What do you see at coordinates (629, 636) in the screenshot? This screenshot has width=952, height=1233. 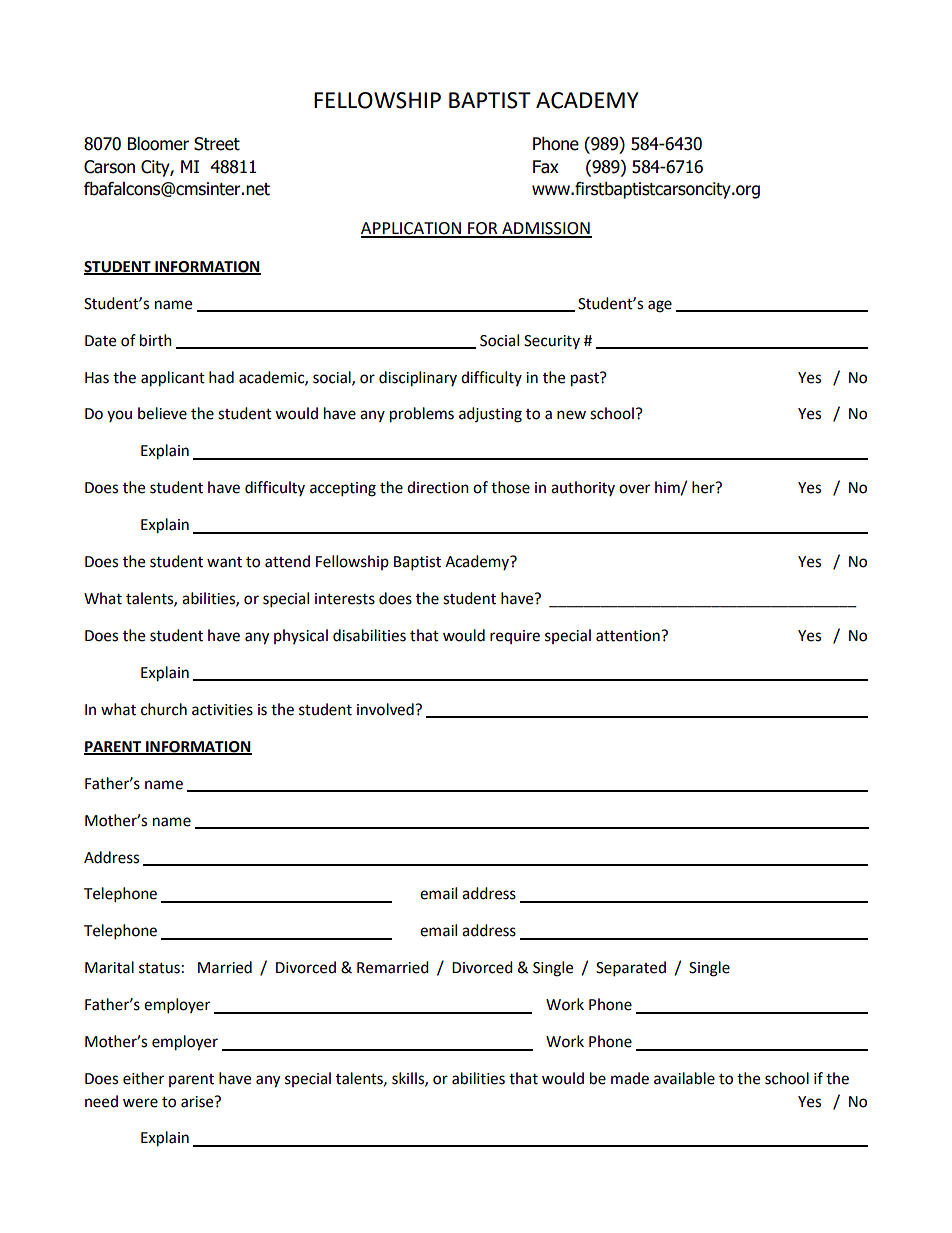 I see `attention` at bounding box center [629, 636].
